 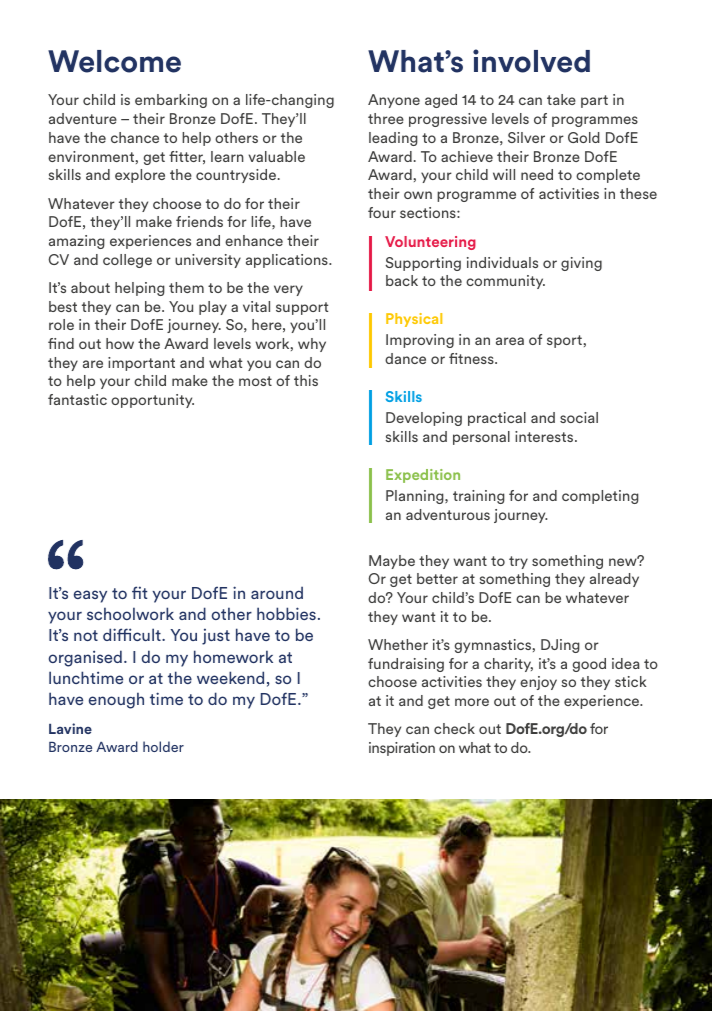 I want to click on social, so click(x=579, y=417).
